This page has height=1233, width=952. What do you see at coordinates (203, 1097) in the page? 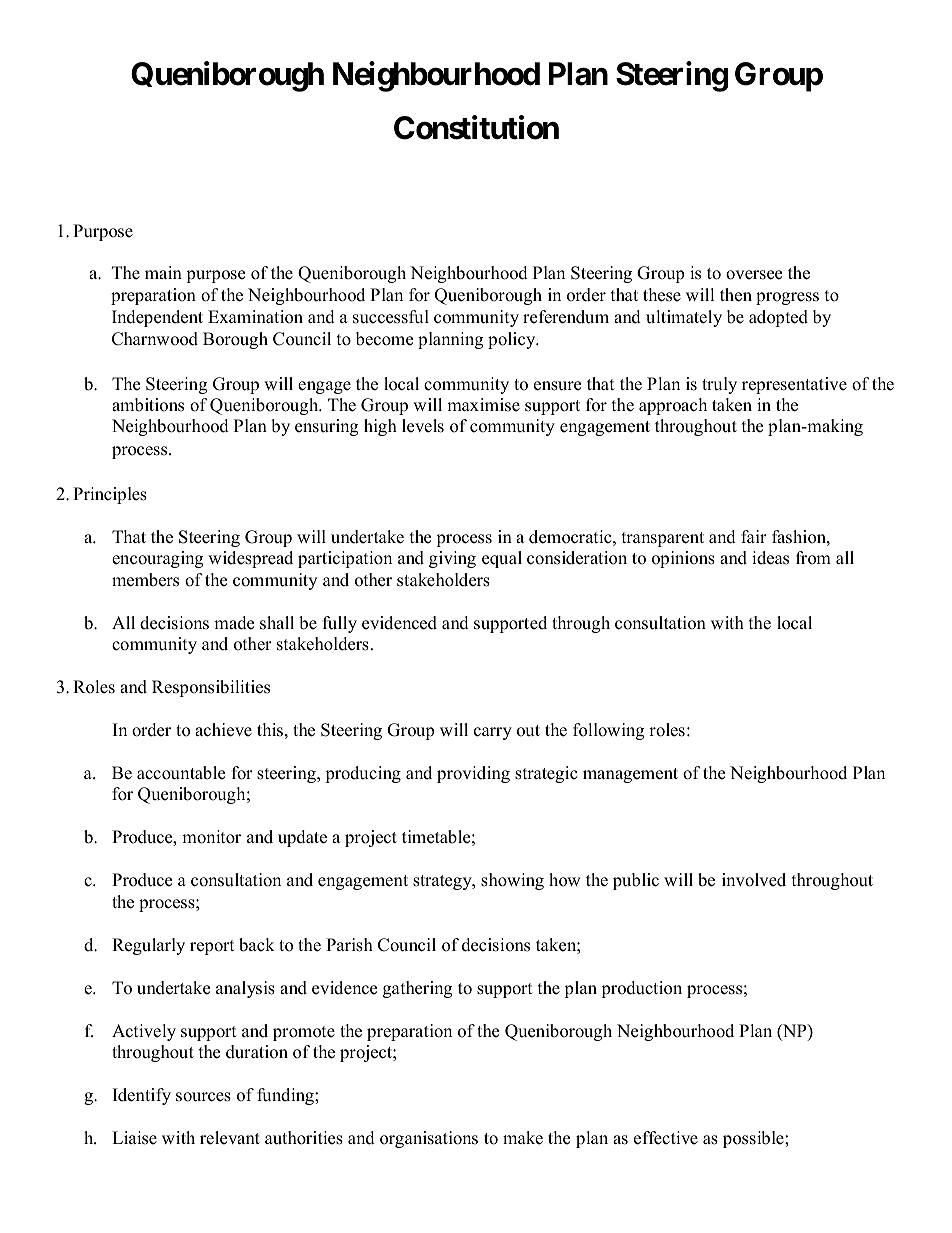
I see `sources` at bounding box center [203, 1097].
